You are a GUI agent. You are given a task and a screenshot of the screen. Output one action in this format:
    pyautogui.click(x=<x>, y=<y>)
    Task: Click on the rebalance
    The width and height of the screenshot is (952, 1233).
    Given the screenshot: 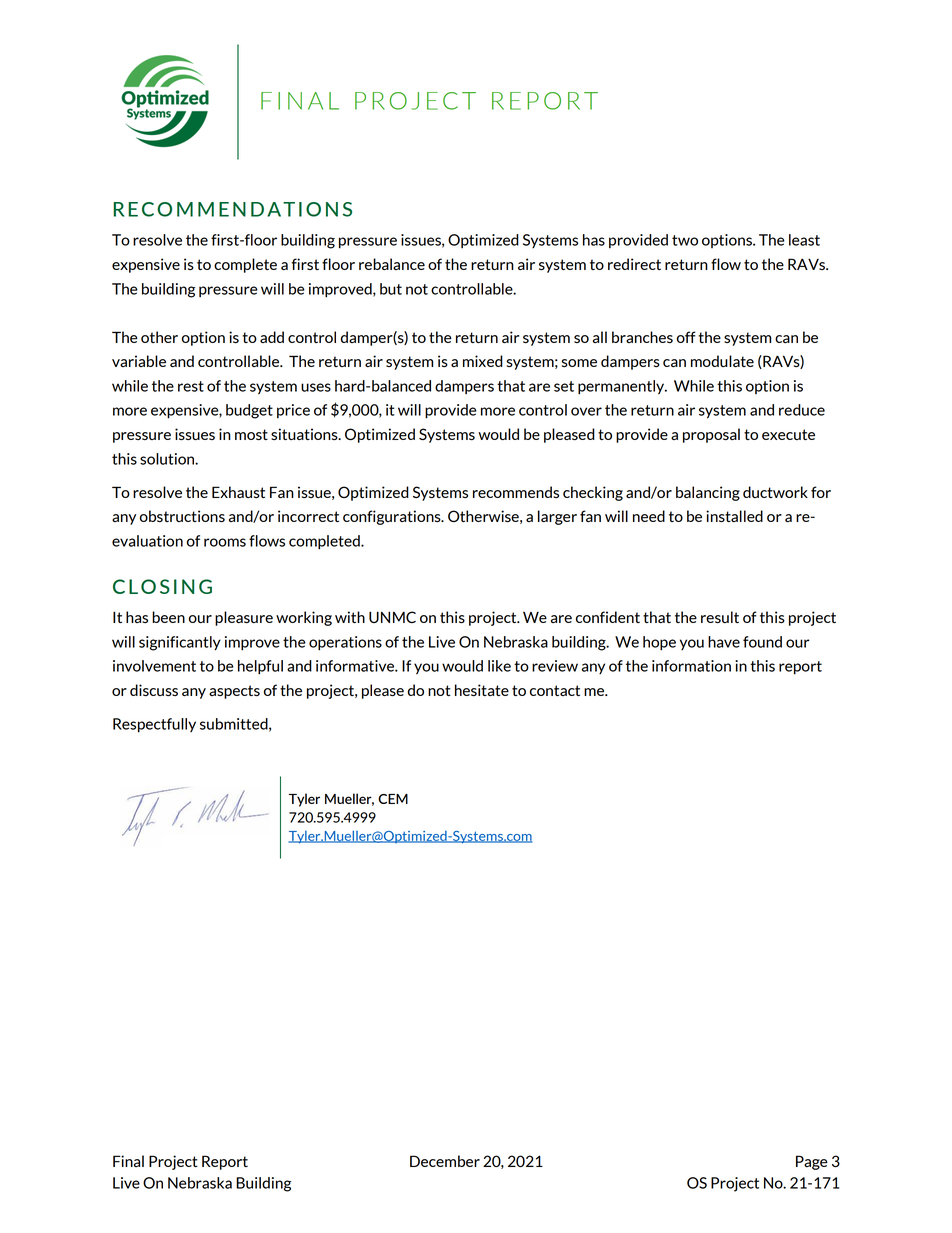 What is the action you would take?
    pyautogui.click(x=392, y=264)
